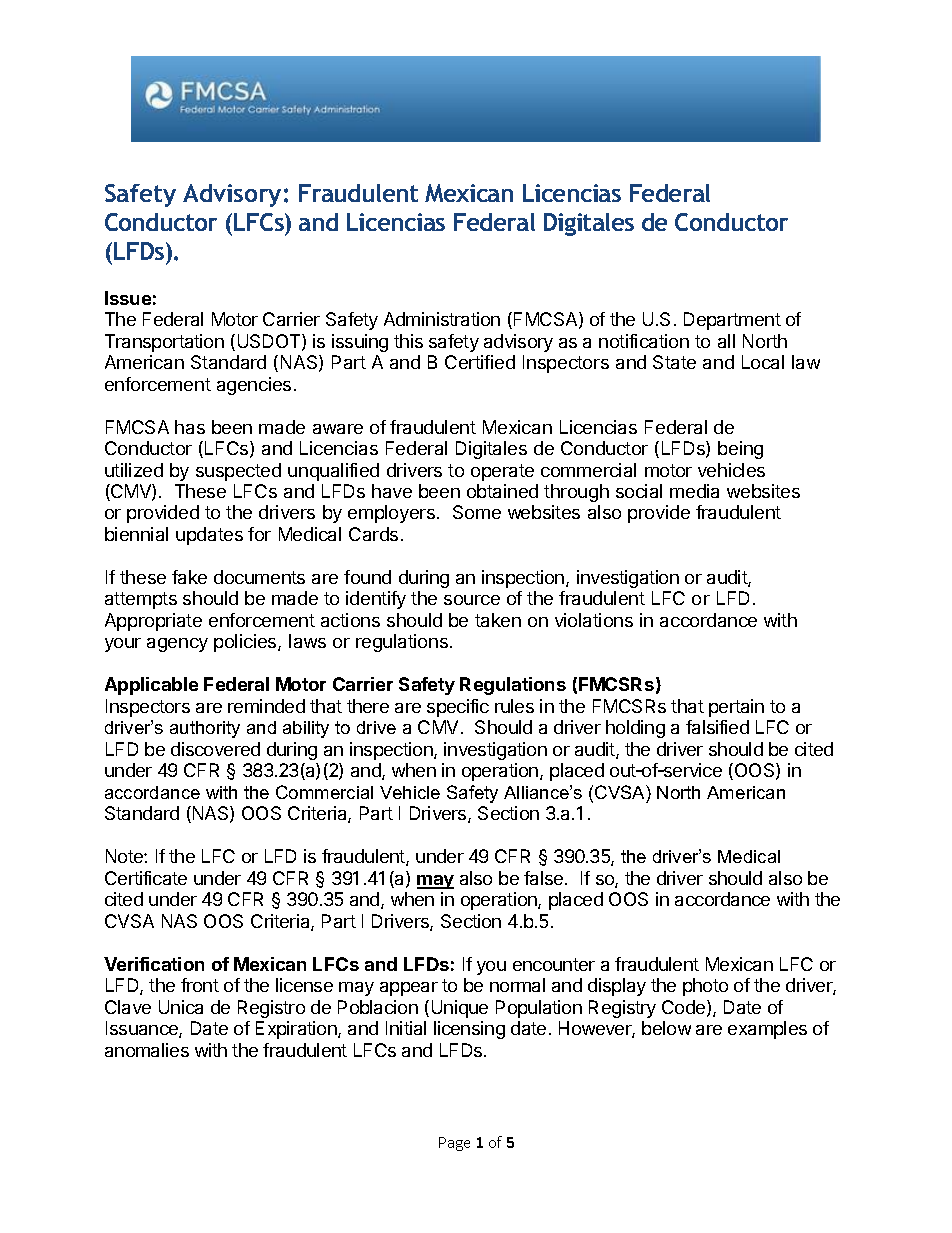  I want to click on this, so click(408, 341).
